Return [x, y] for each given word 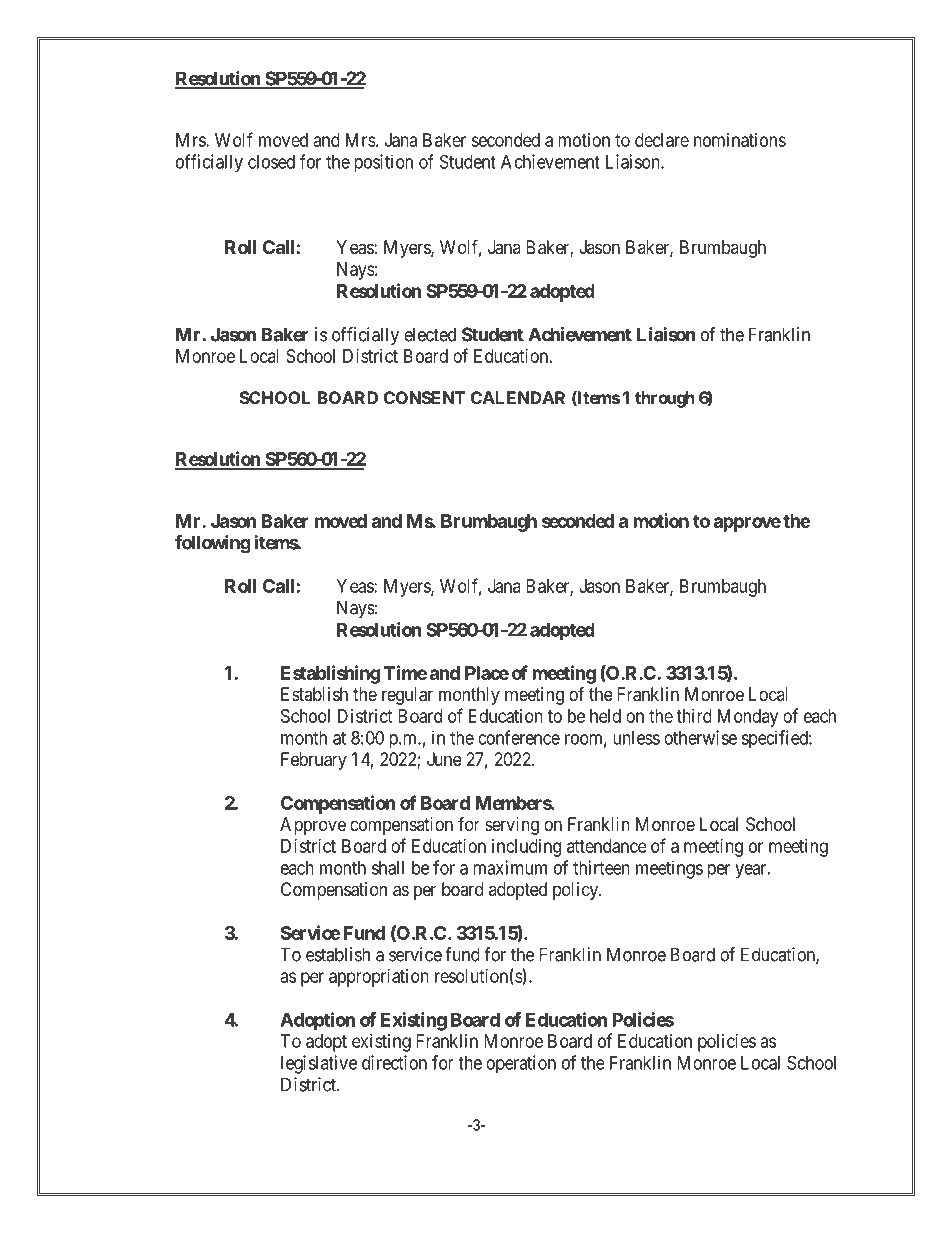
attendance [607, 846]
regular [407, 696]
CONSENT [424, 397]
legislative [319, 1064]
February [314, 761]
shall [388, 868]
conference [519, 737]
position [383, 163]
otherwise [700, 737]
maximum [510, 867]
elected [430, 334]
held [605, 716]
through [665, 399]
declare [662, 140]
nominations [740, 140]
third [694, 716]
